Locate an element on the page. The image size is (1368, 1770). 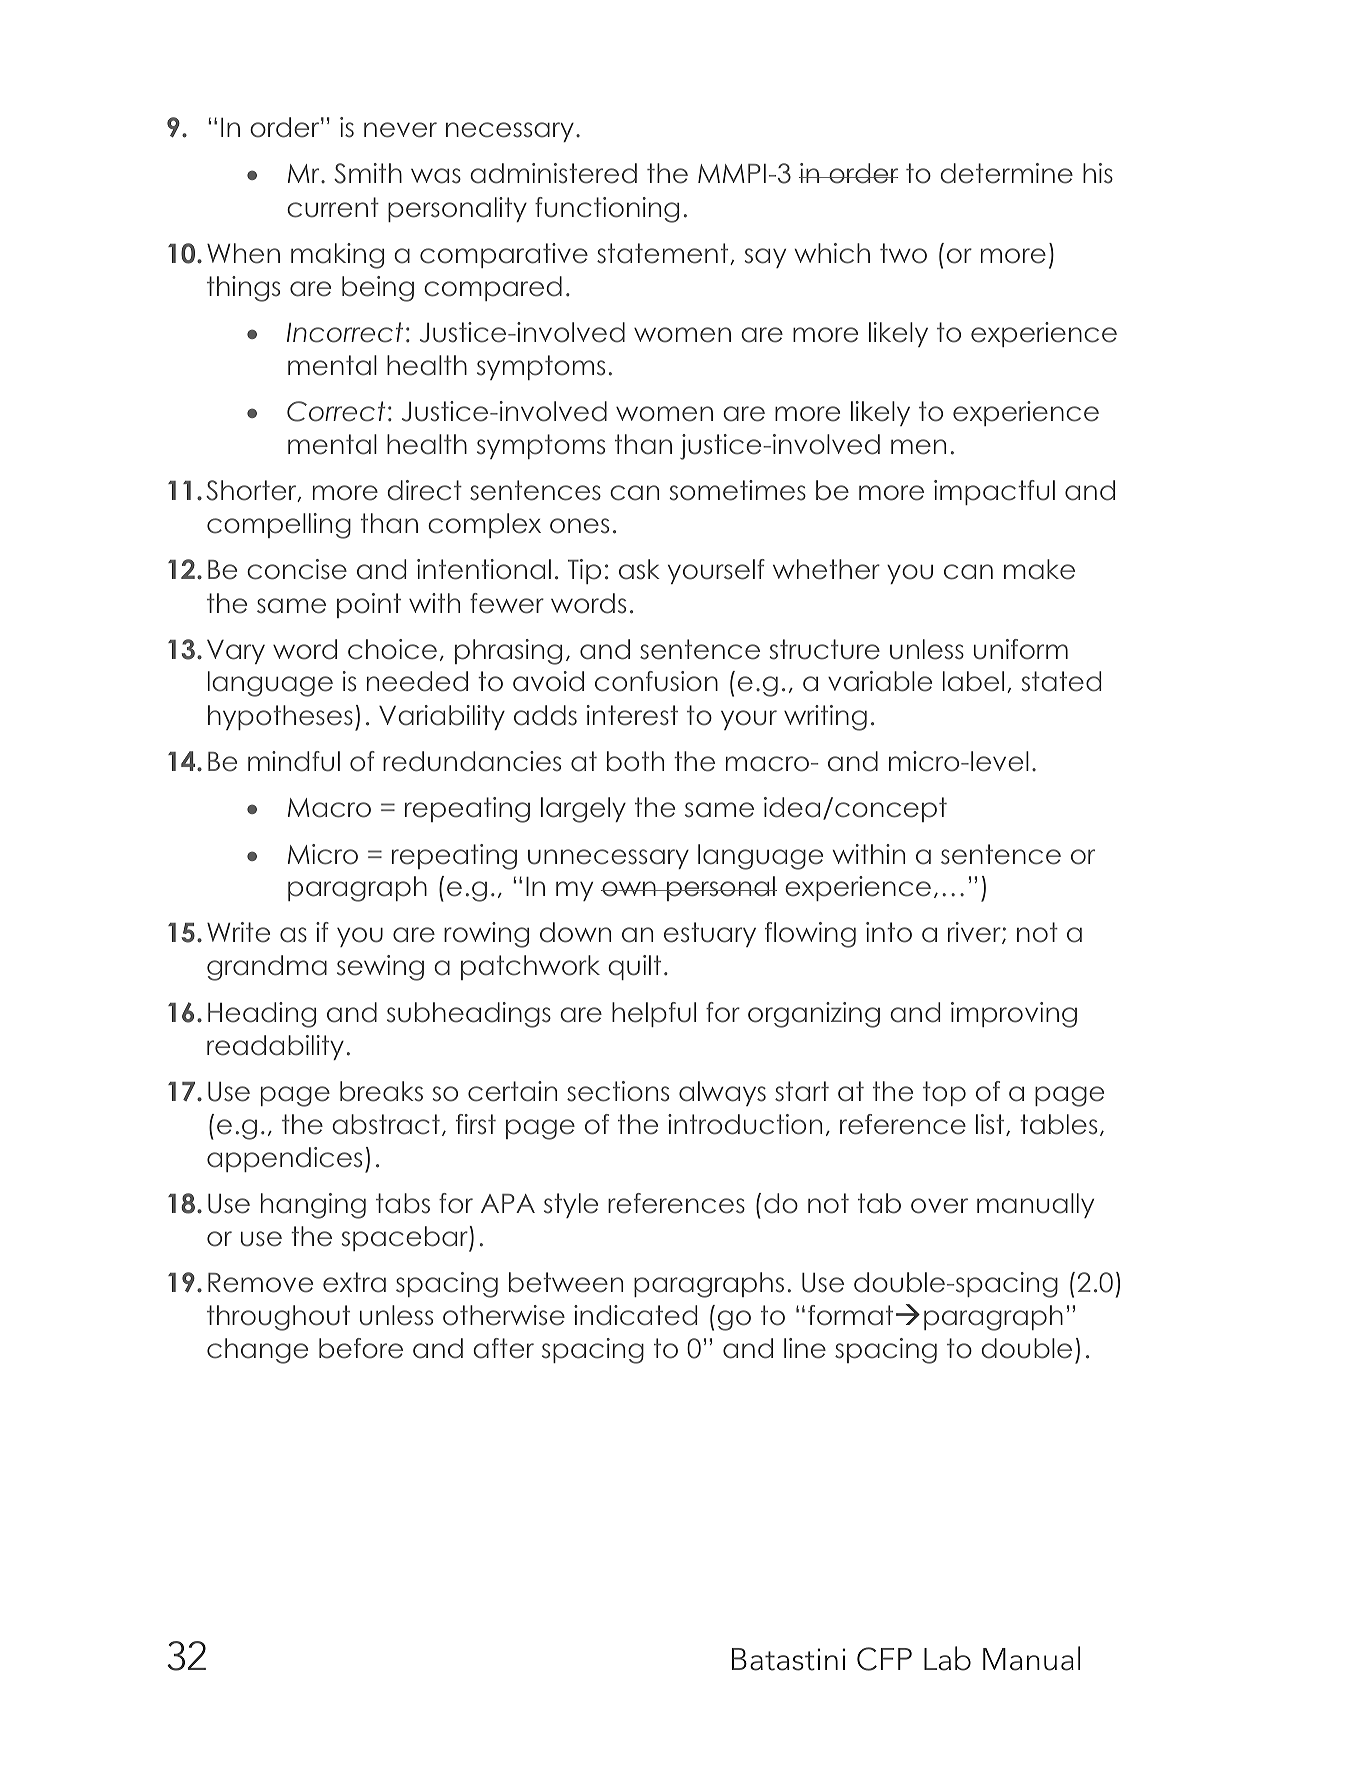
line is located at coordinates (805, 1348).
